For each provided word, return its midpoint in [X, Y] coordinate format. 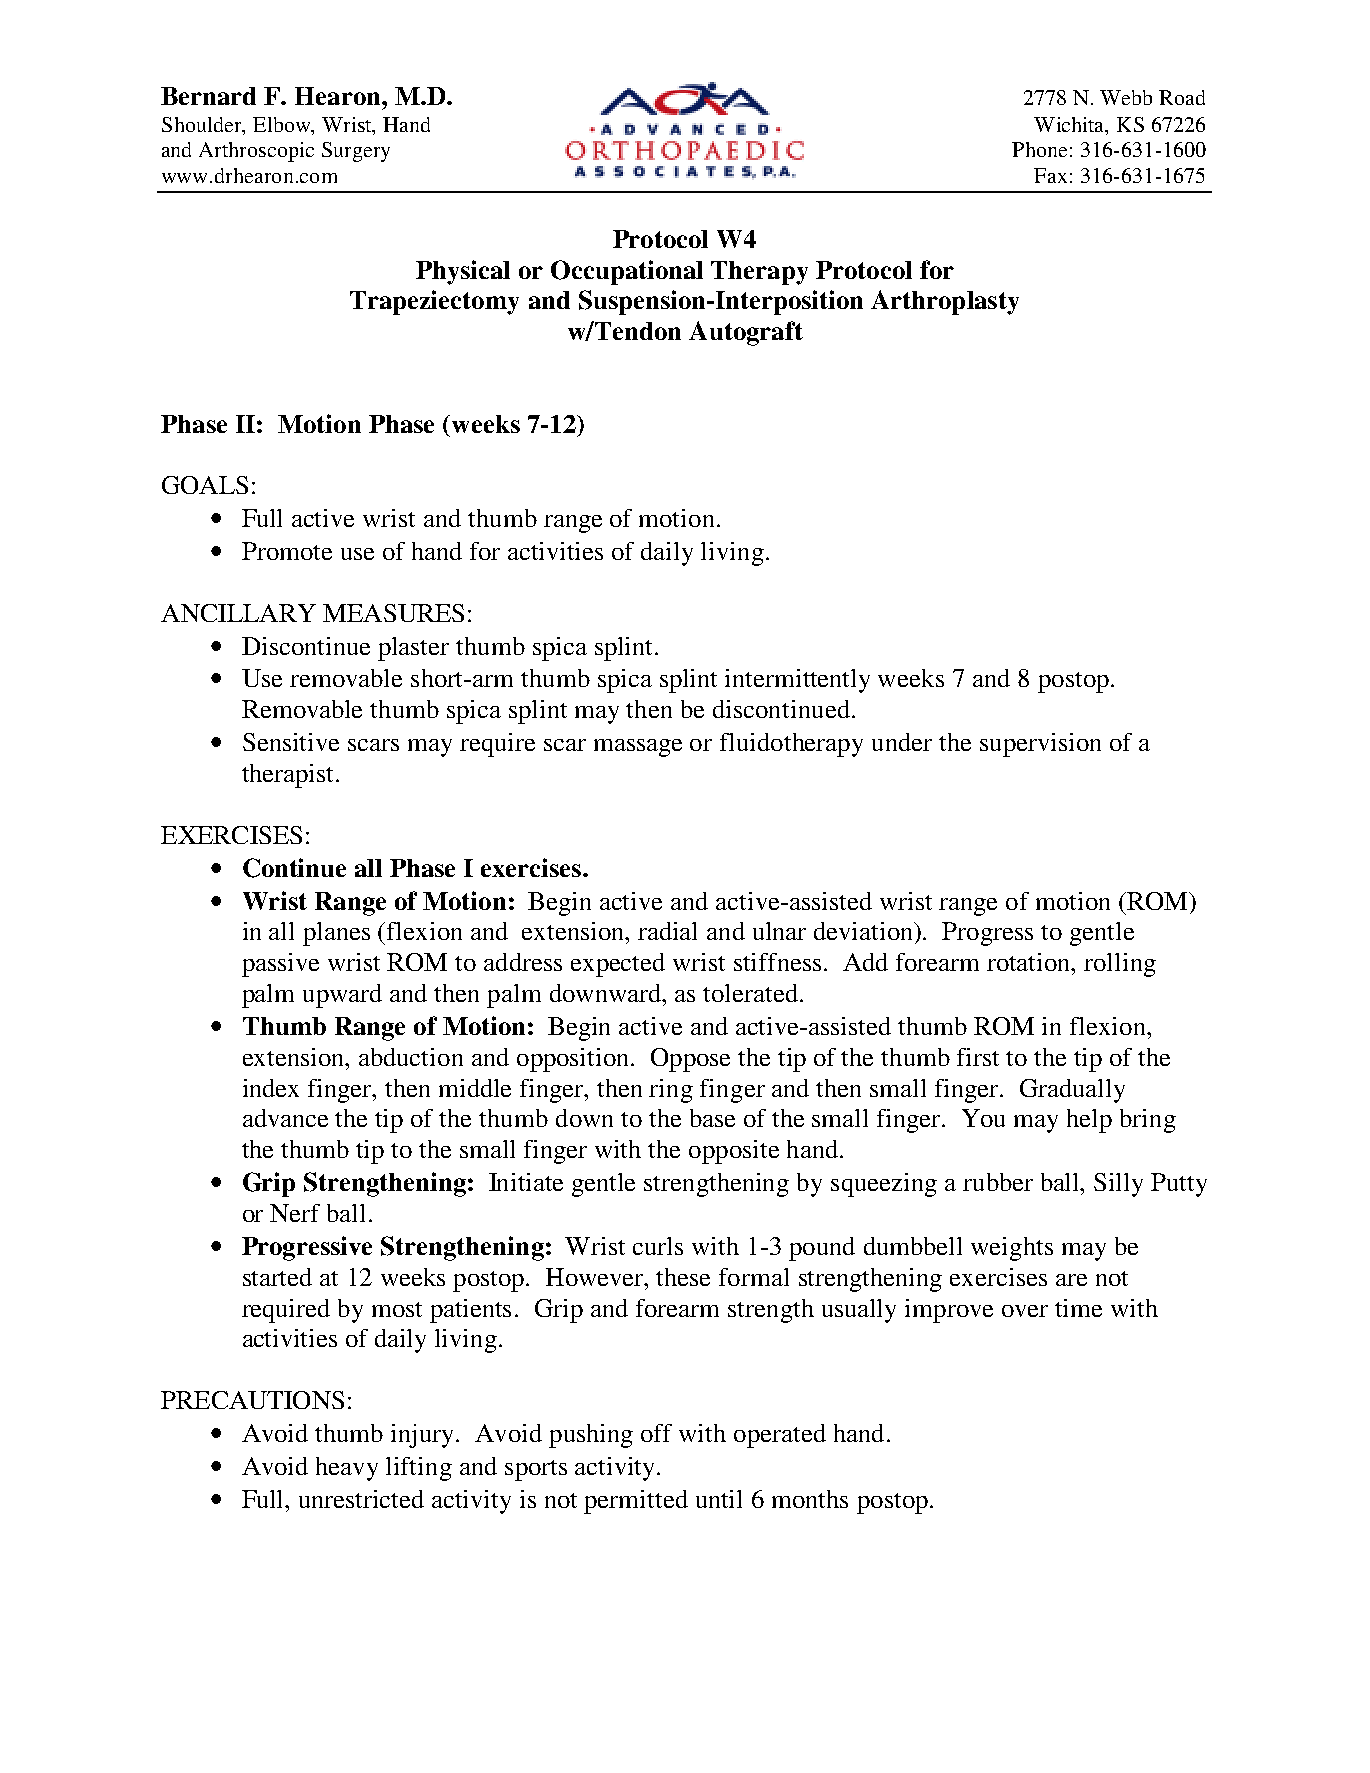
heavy [347, 1469]
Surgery [356, 152]
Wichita [1070, 124]
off [656, 1433]
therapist [289, 776]
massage [638, 748]
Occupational [627, 272]
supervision [1040, 745]
